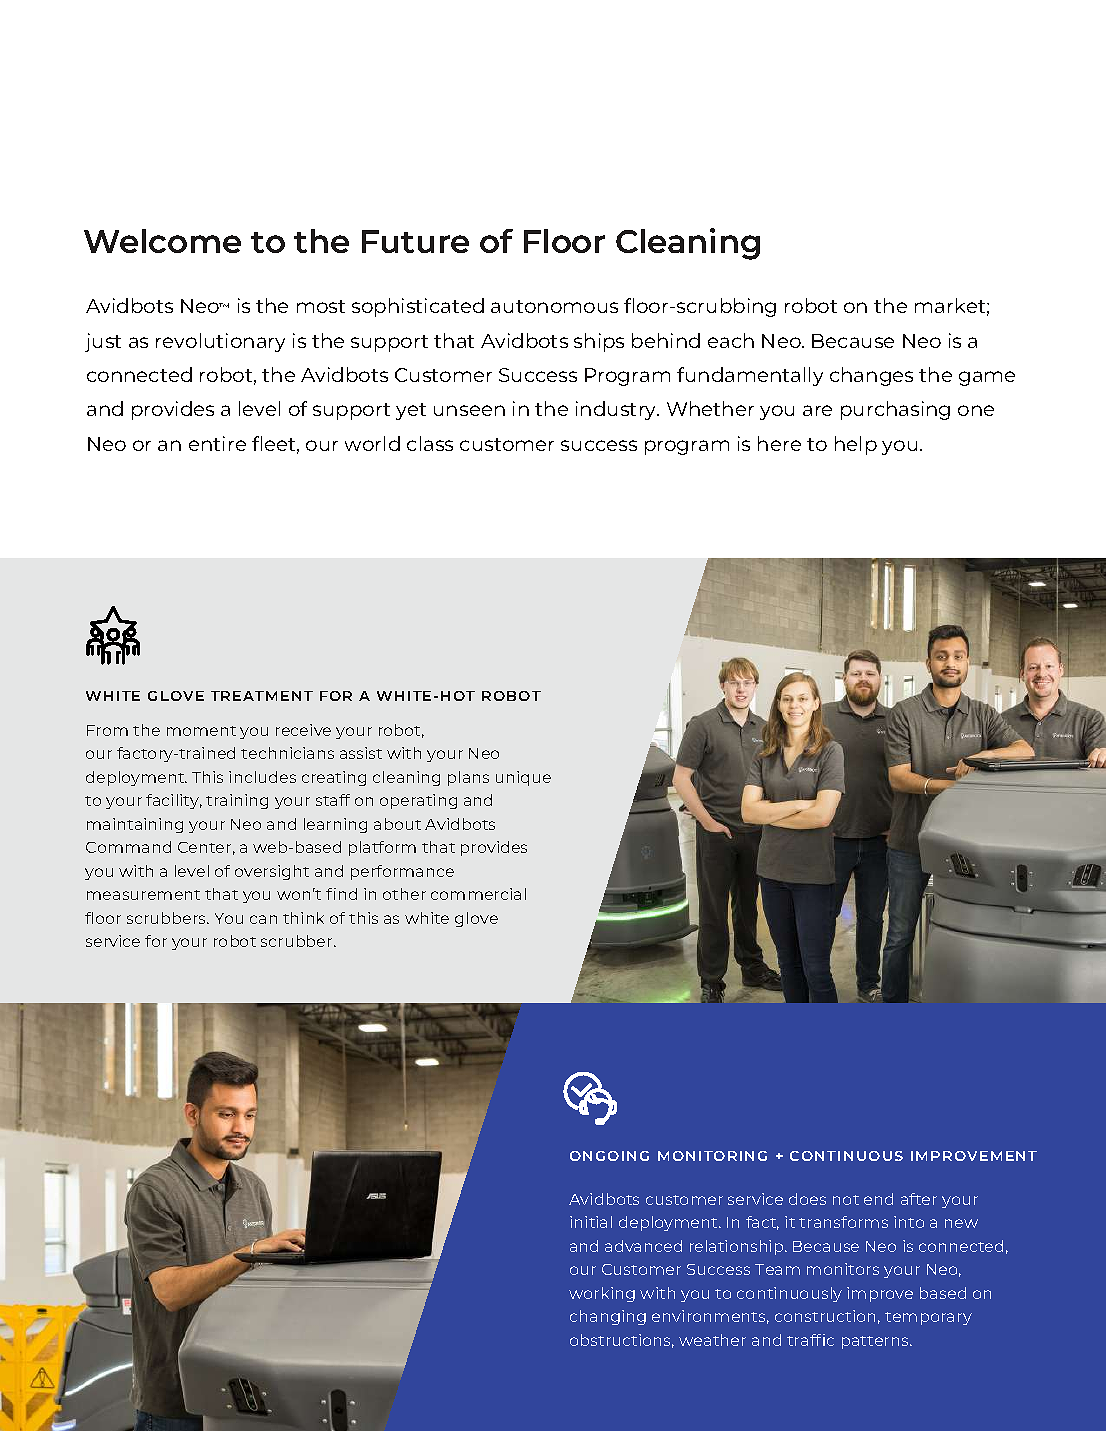 The image size is (1106, 1431). What do you see at coordinates (608, 1317) in the screenshot?
I see `changing` at bounding box center [608, 1317].
